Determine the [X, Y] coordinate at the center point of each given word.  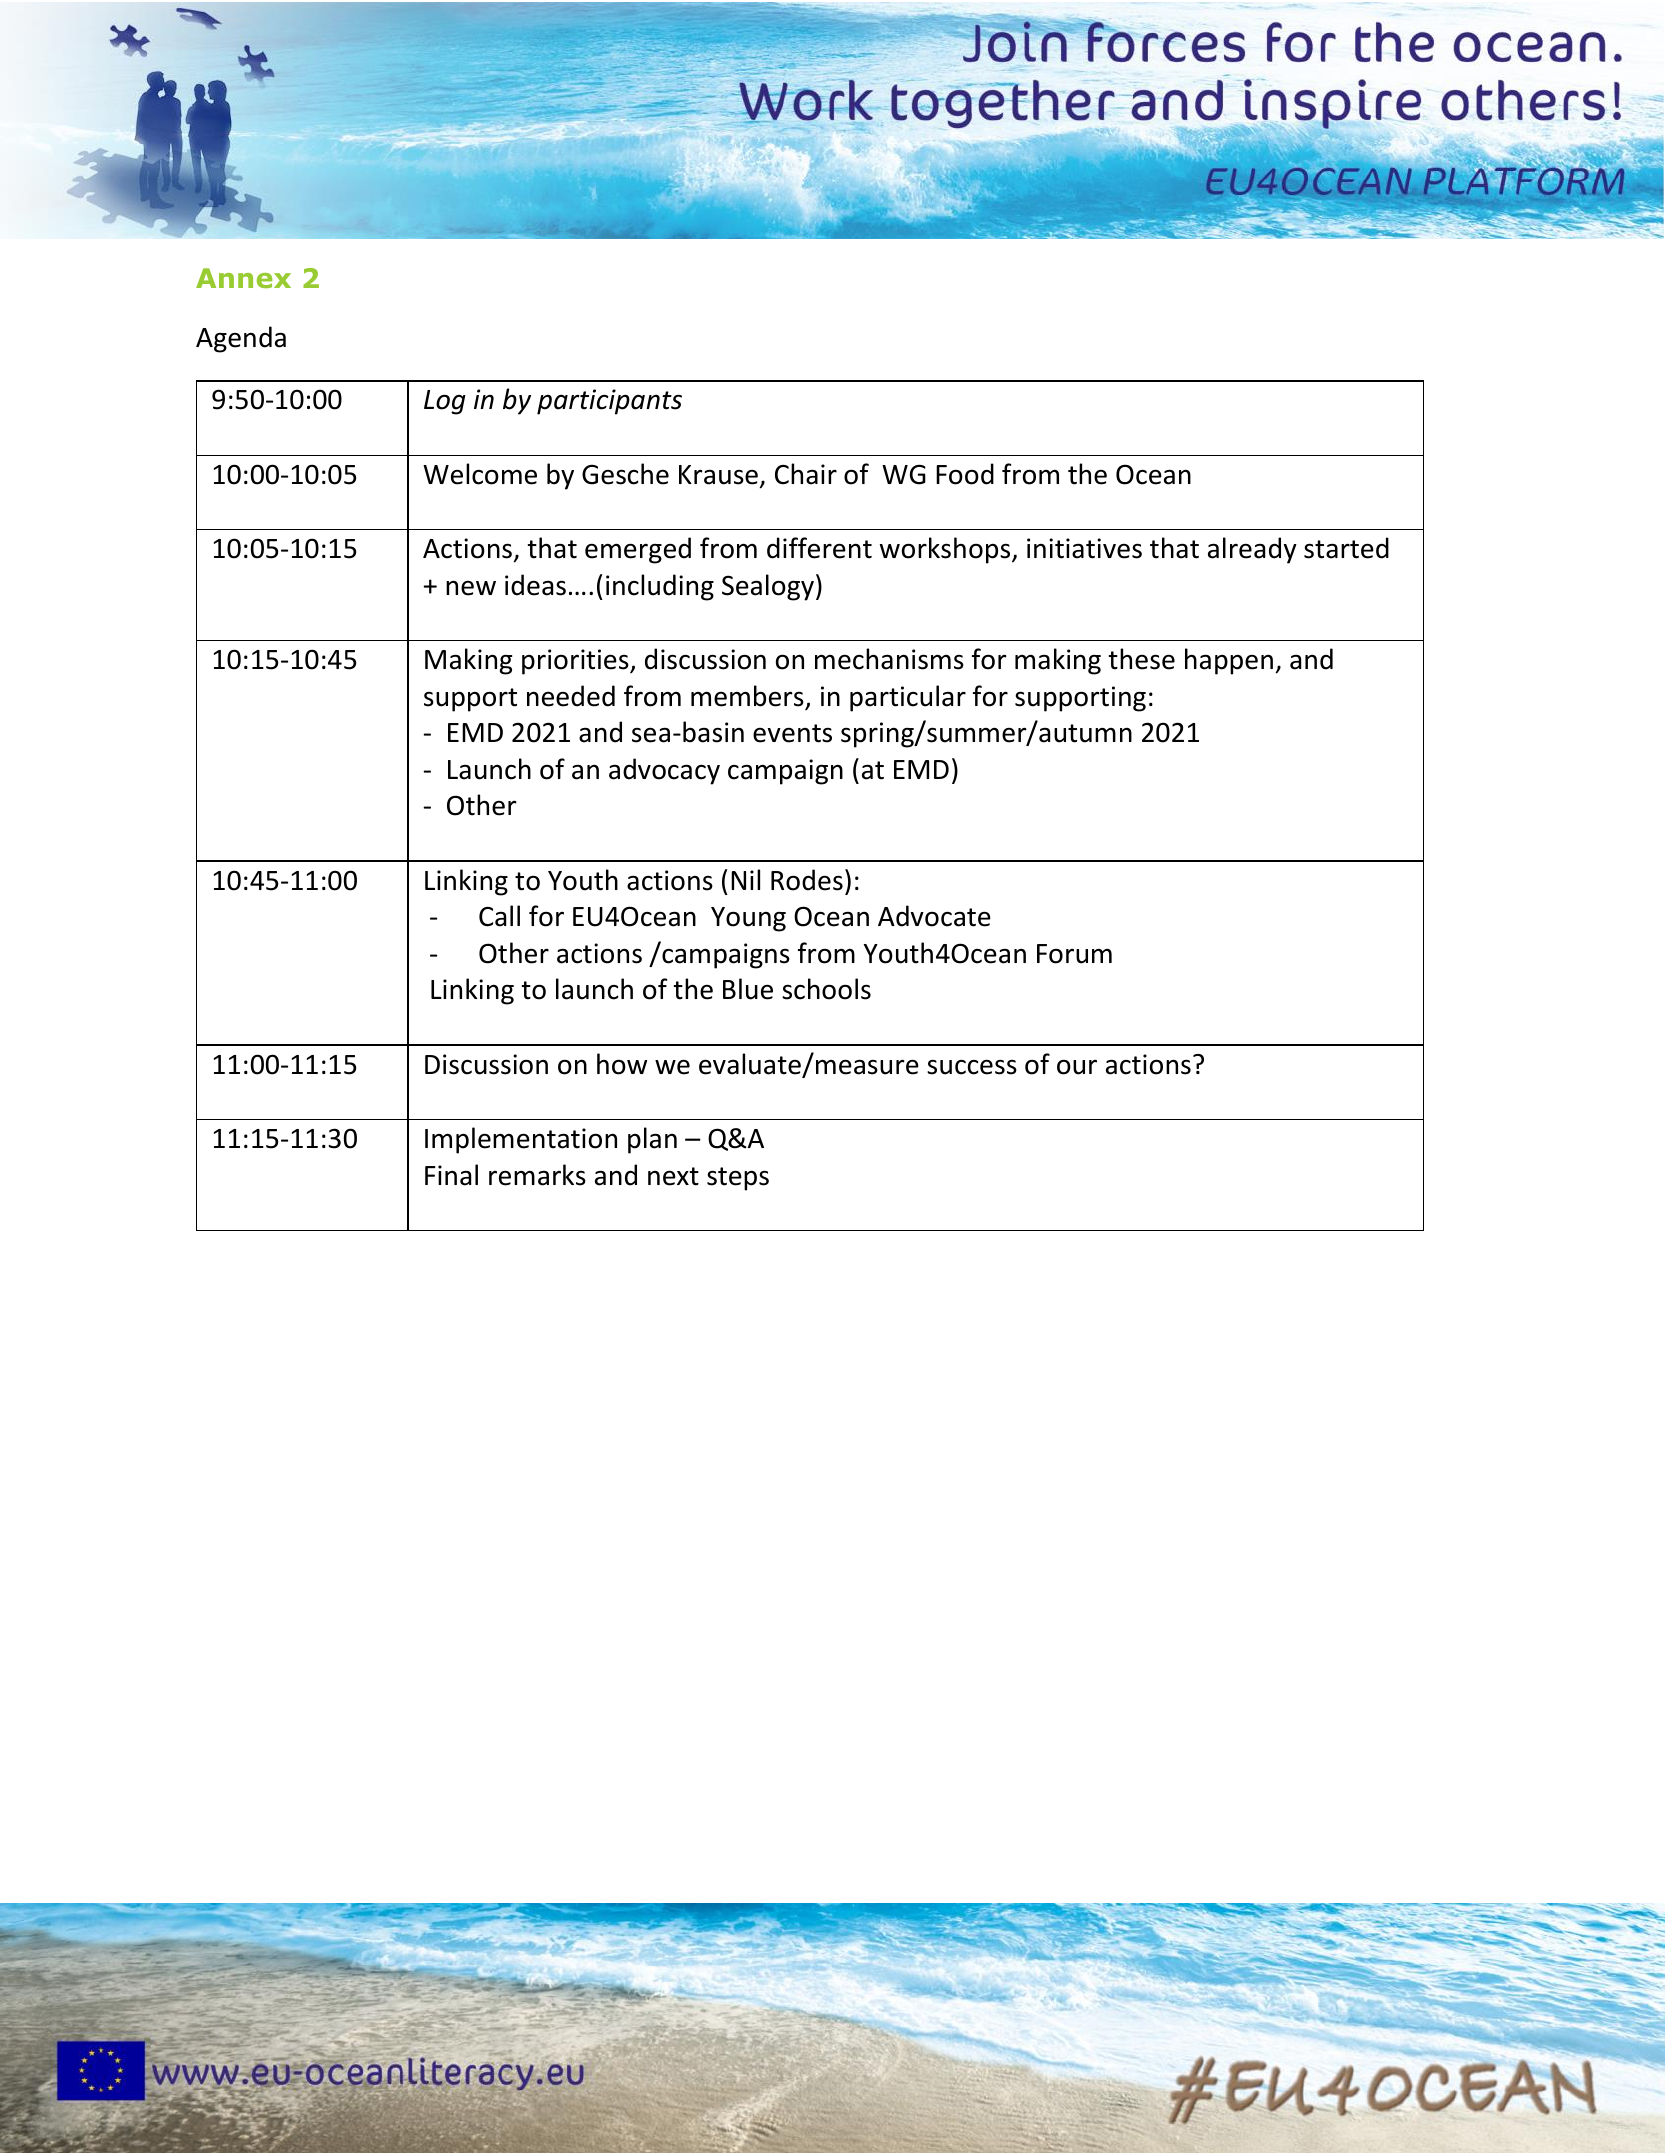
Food [965, 474]
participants [609, 402]
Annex [243, 278]
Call [499, 916]
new [471, 588]
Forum [1074, 954]
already [1252, 550]
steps [738, 1179]
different [819, 548]
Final [451, 1175]
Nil [745, 879]
